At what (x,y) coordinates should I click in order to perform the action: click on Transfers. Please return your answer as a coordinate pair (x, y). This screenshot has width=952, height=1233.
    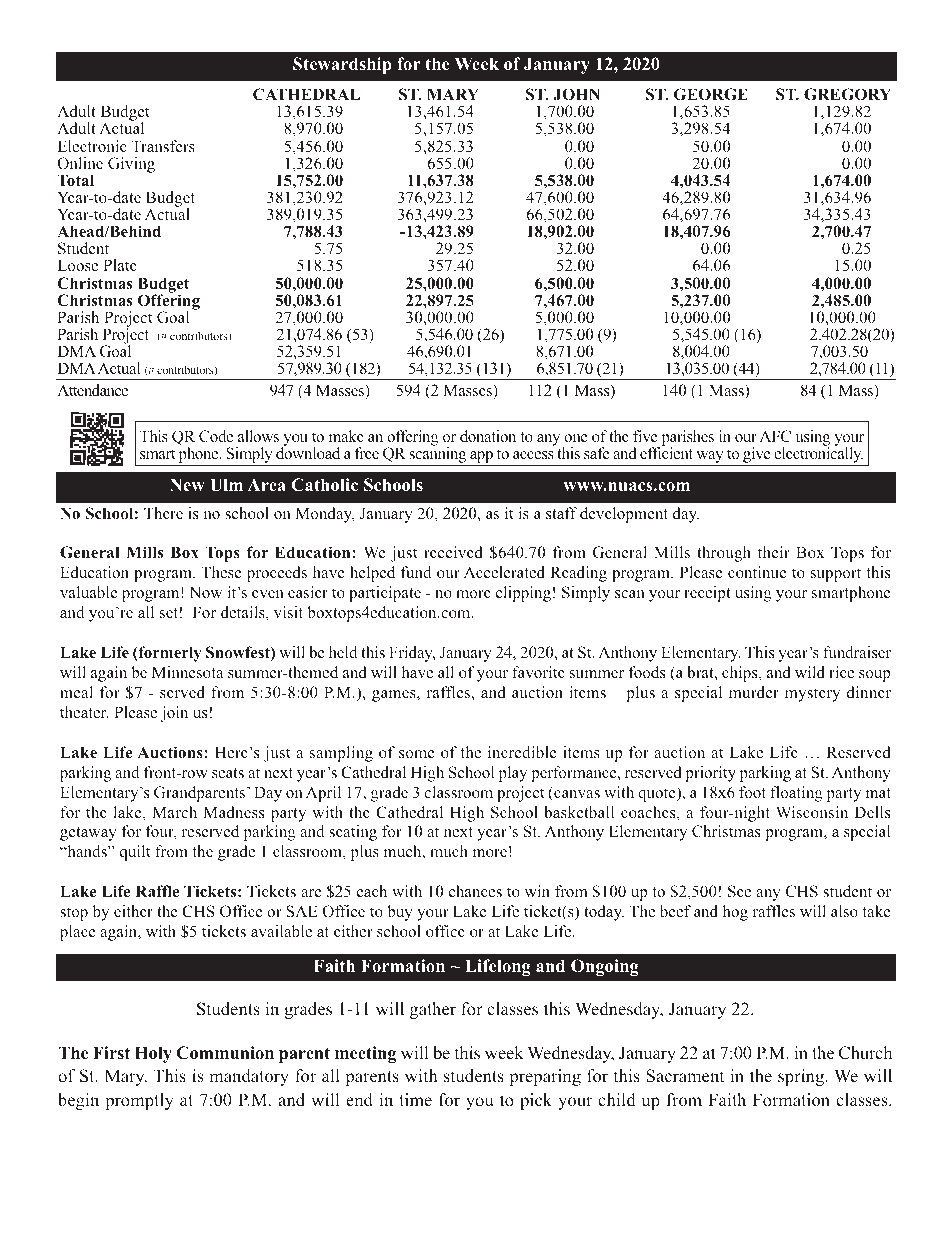
    Looking at the image, I should click on (163, 146).
